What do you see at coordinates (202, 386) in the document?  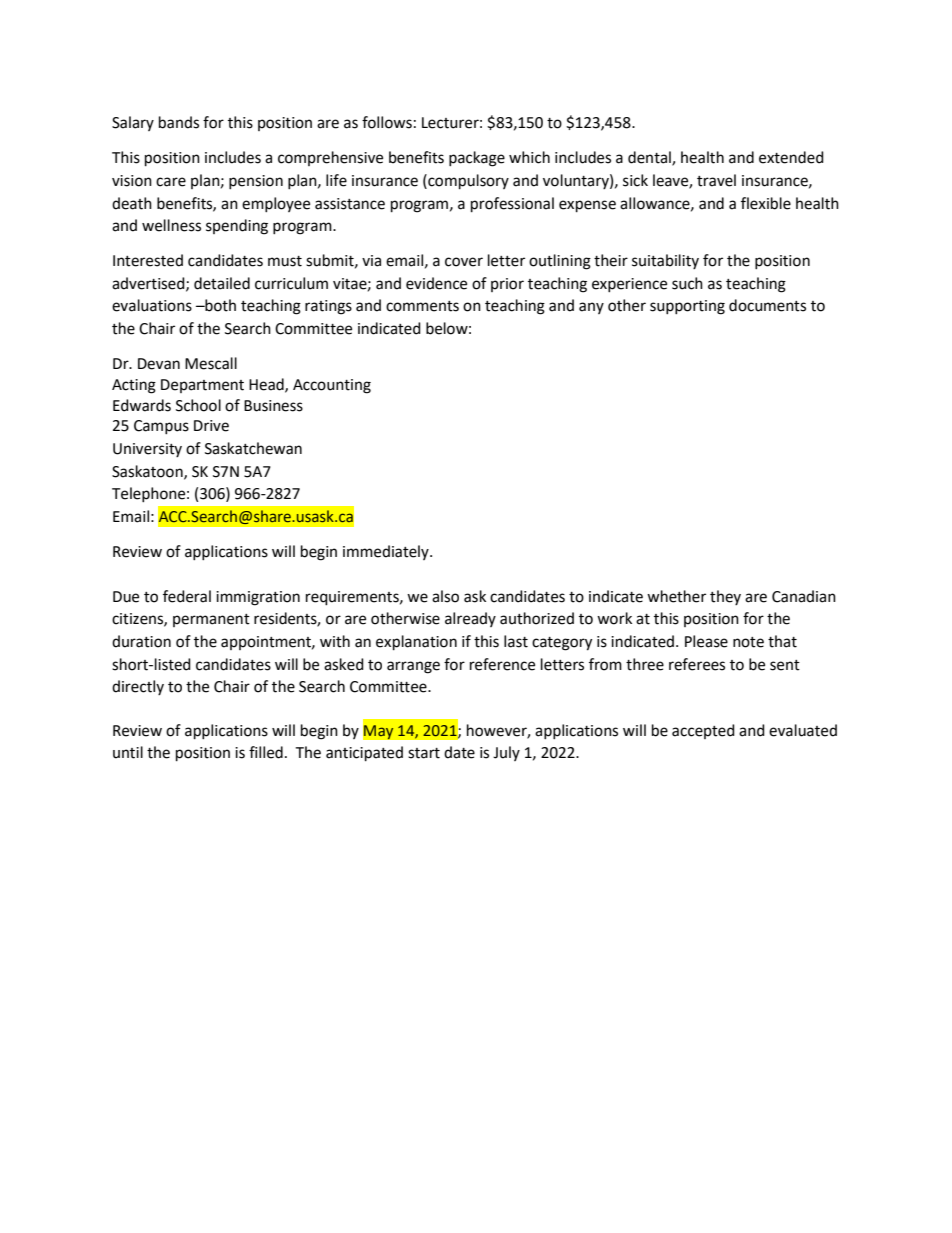 I see `Department` at bounding box center [202, 386].
